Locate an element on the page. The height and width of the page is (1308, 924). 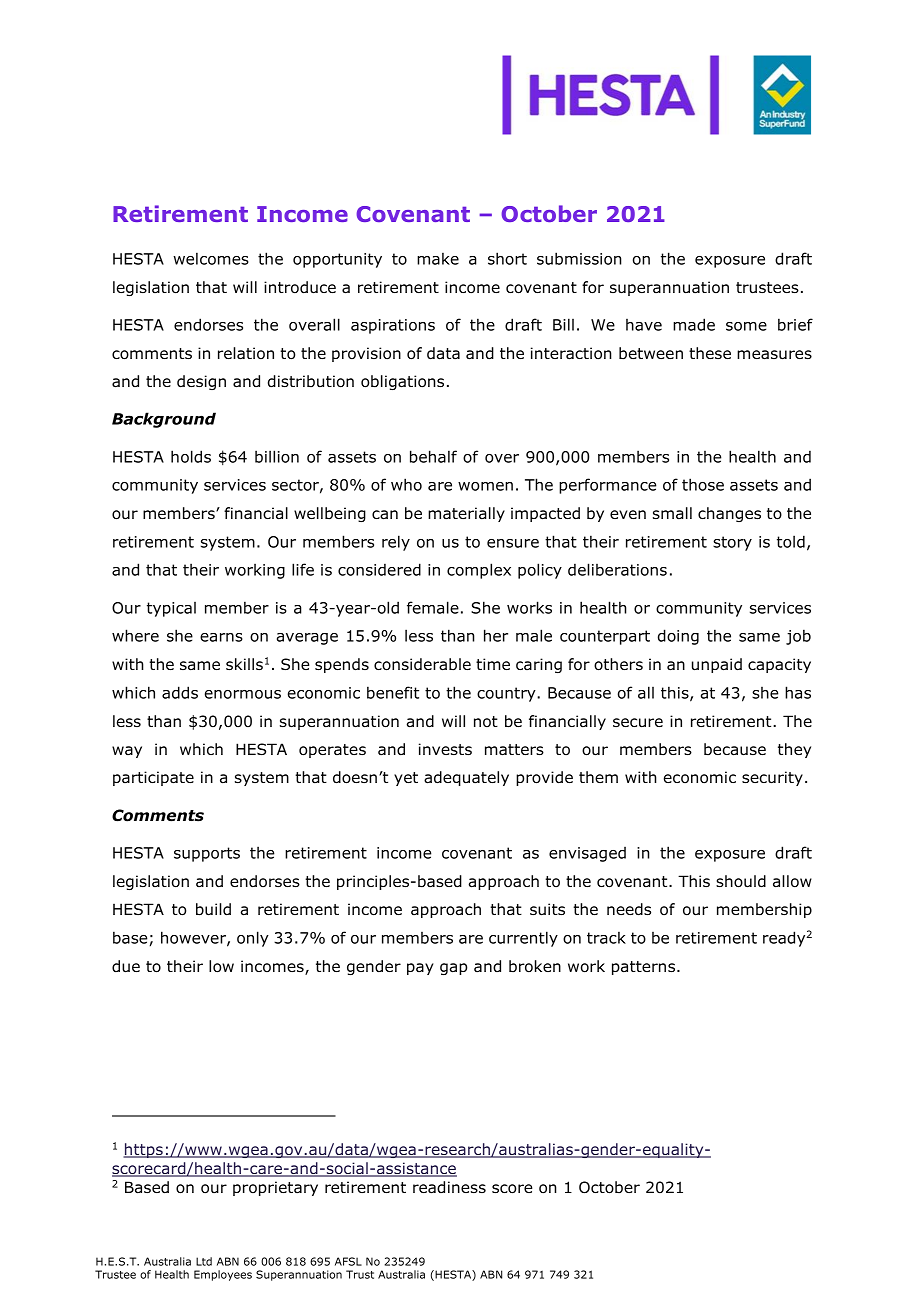
participate is located at coordinates (153, 778).
